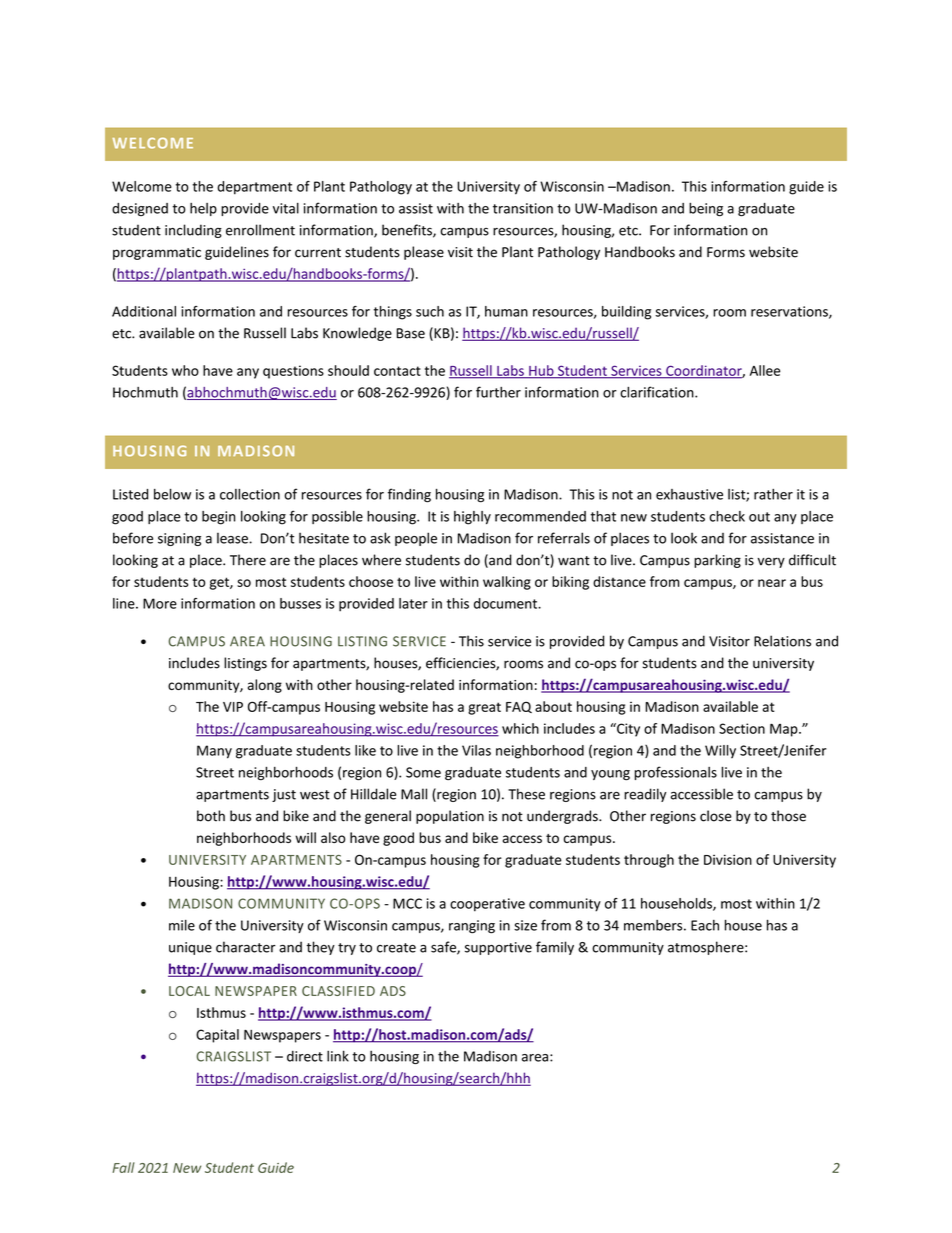 This screenshot has height=1233, width=952. Describe the element at coordinates (338, 1056) in the screenshot. I see `link` at that location.
